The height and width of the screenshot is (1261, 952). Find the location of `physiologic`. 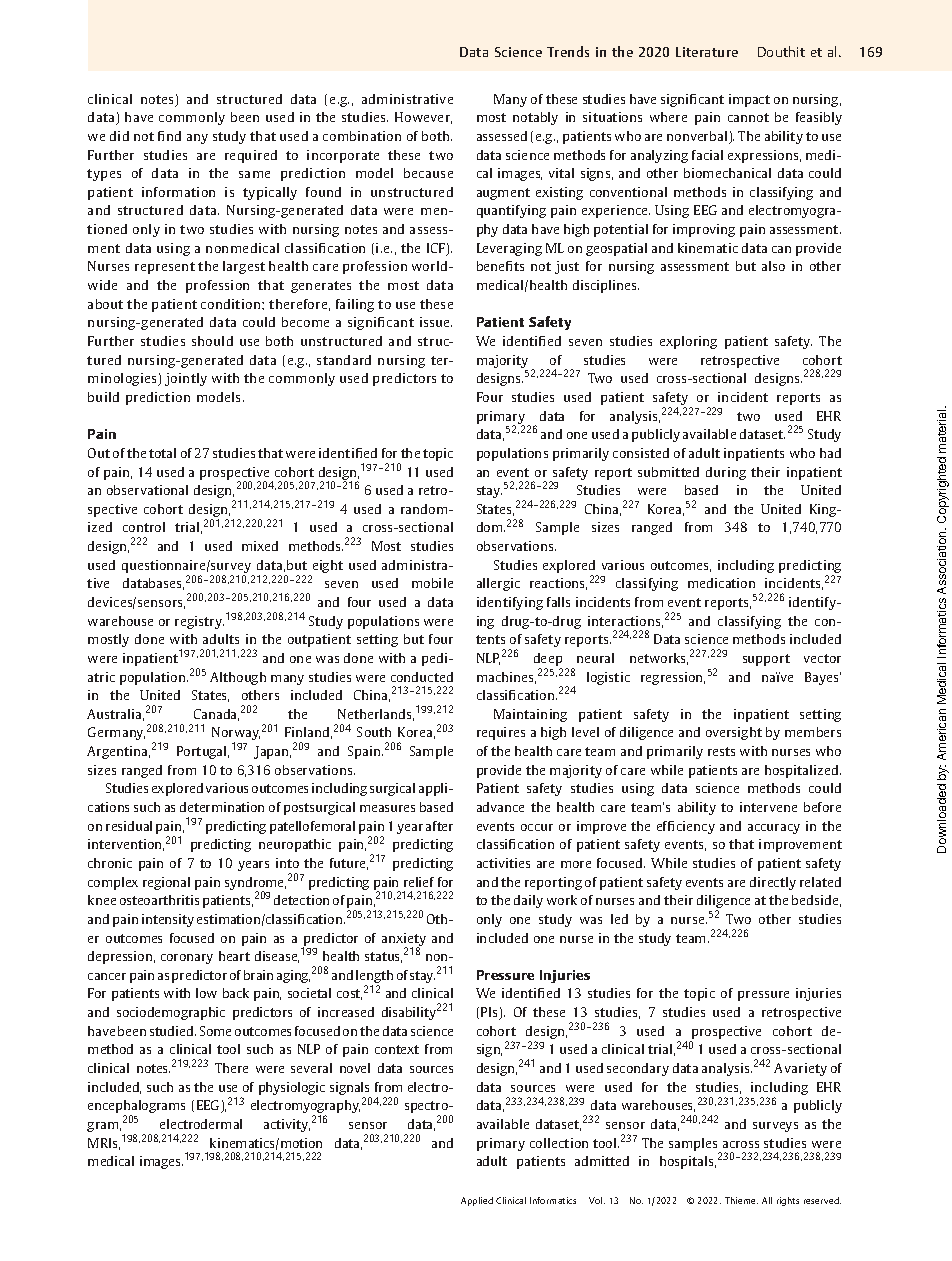

physiologic is located at coordinates (292, 1088).
